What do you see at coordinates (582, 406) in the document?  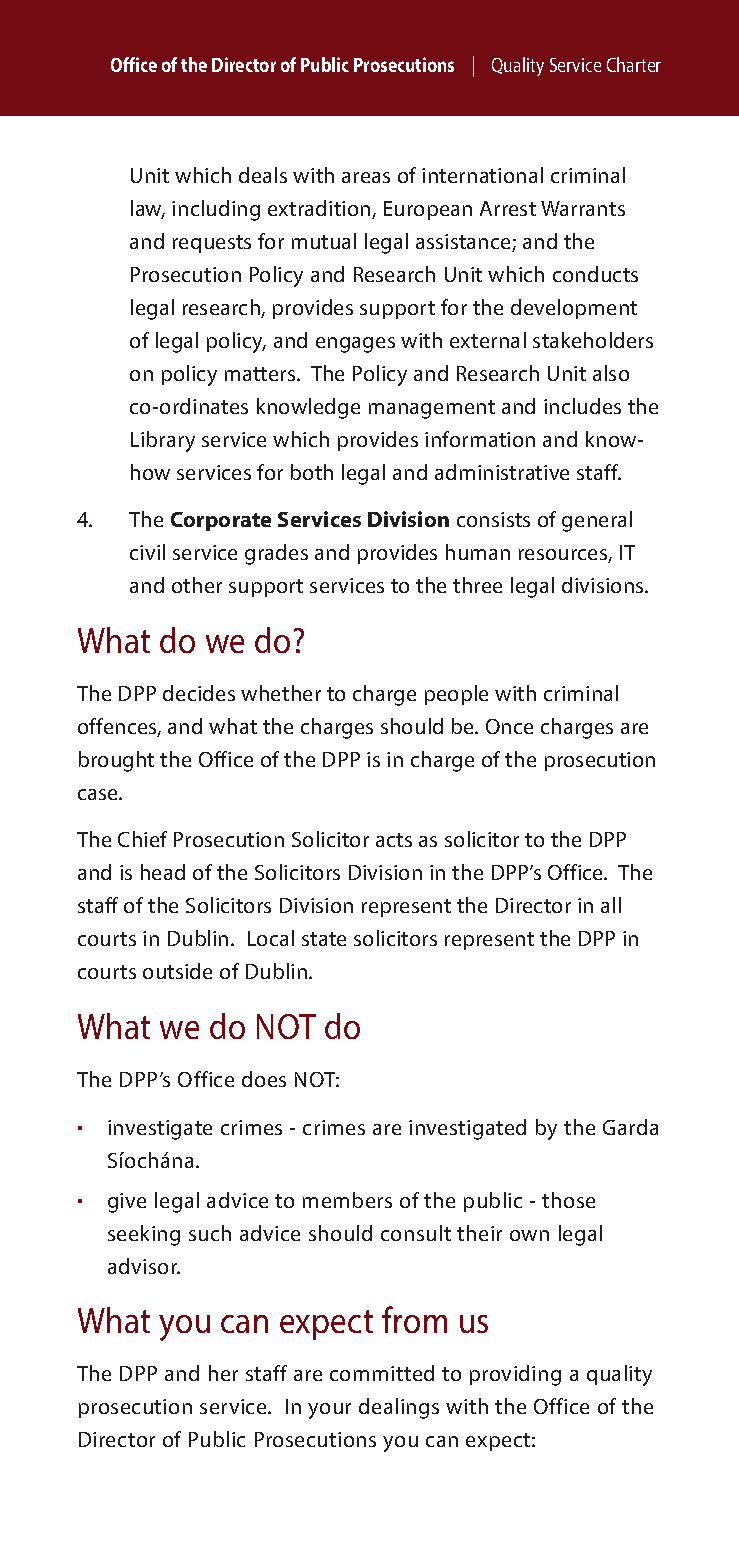 I see `includes` at bounding box center [582, 406].
